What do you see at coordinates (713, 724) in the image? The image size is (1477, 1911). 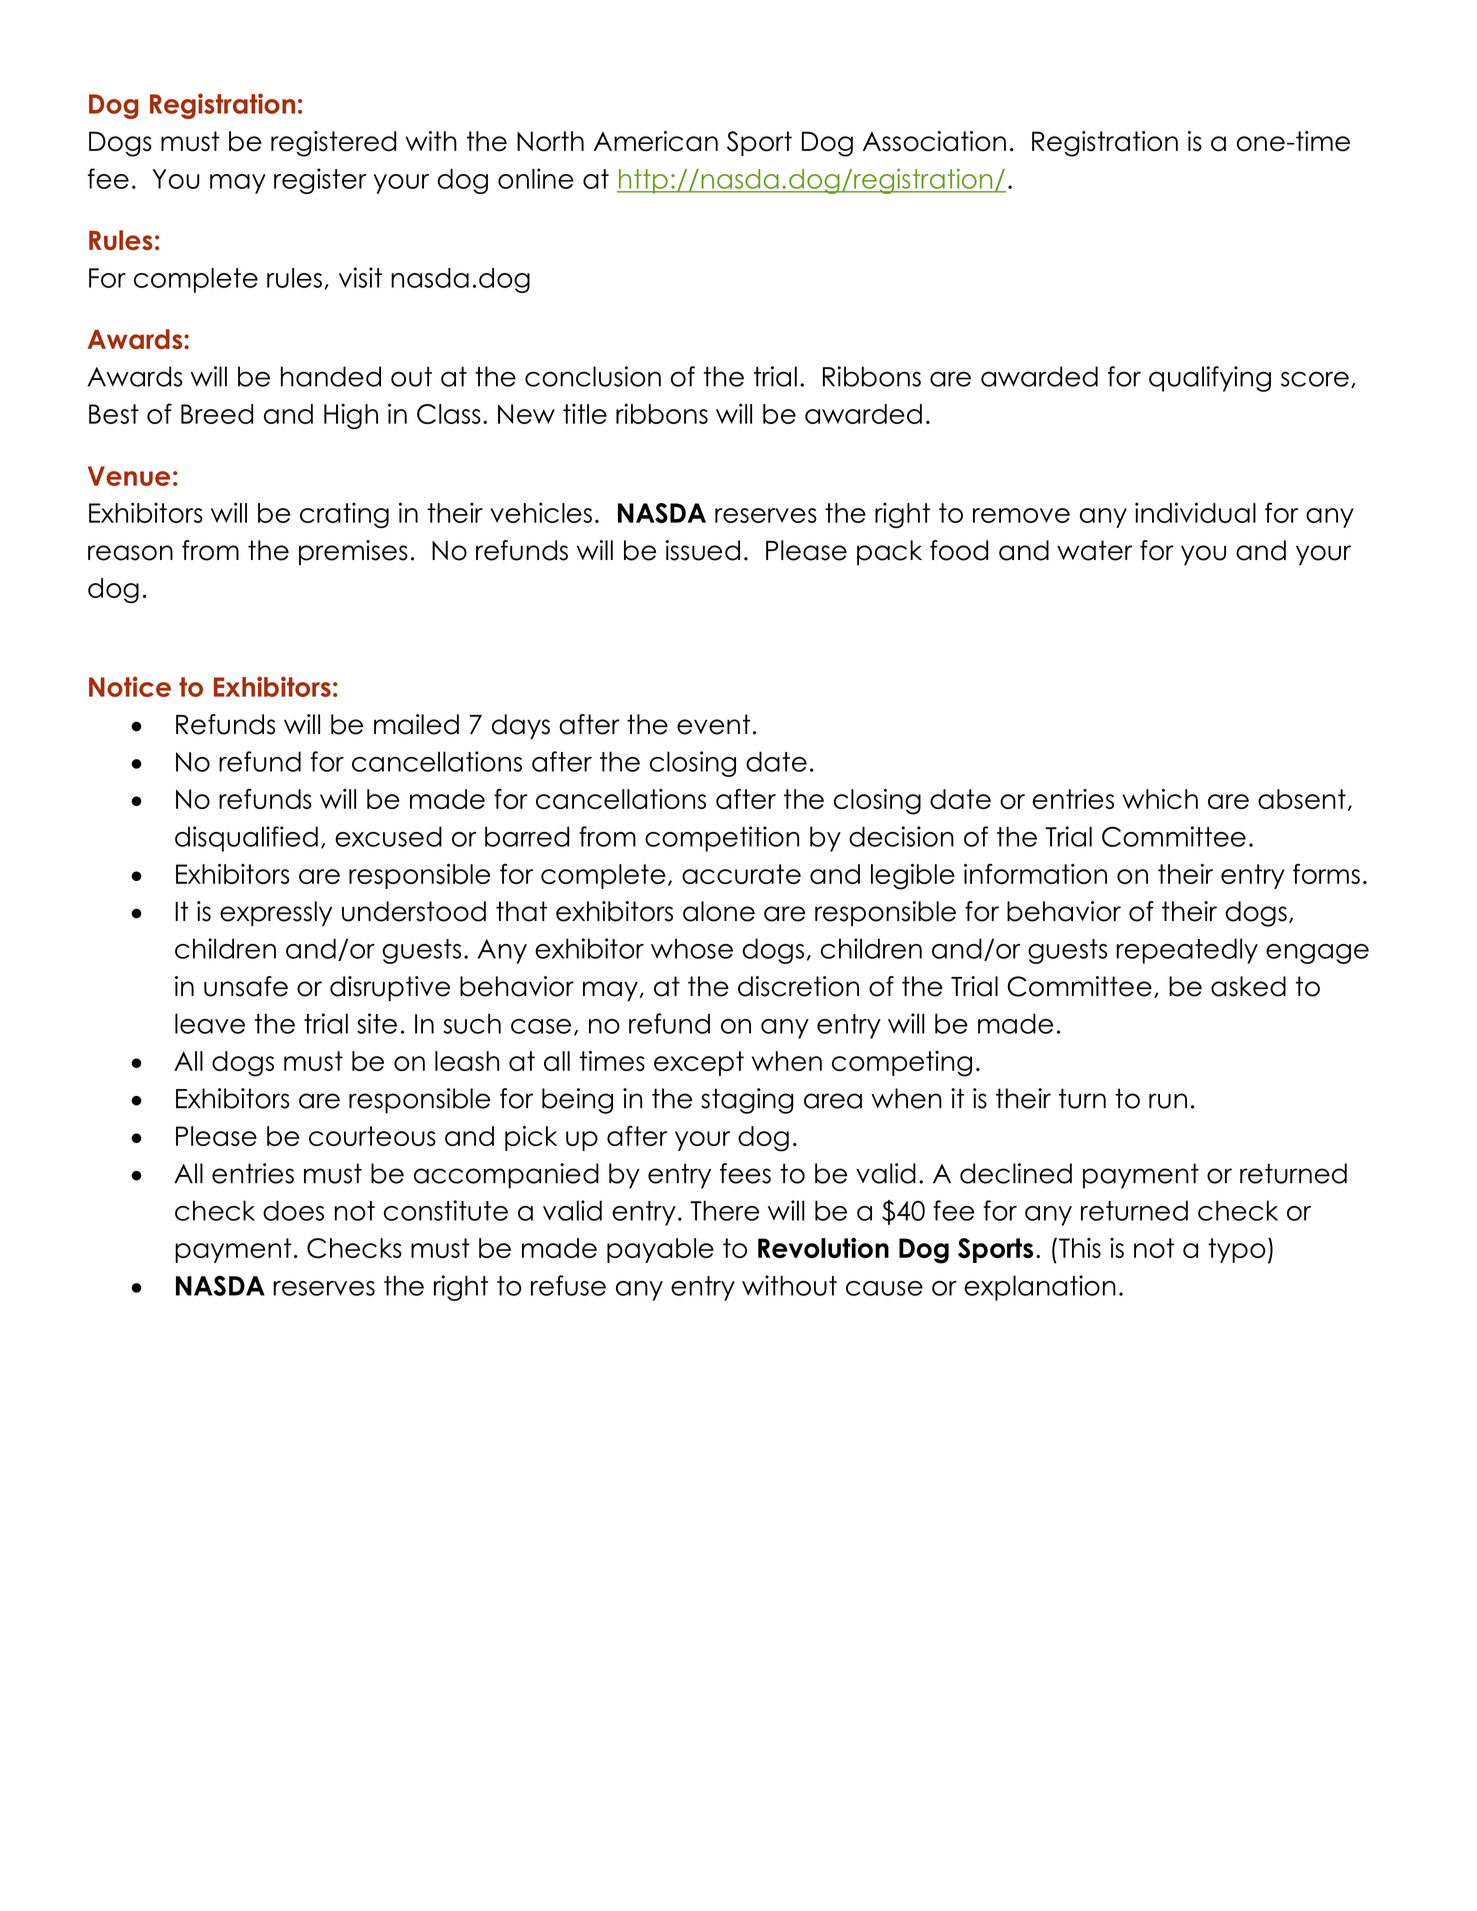 I see `event` at bounding box center [713, 724].
